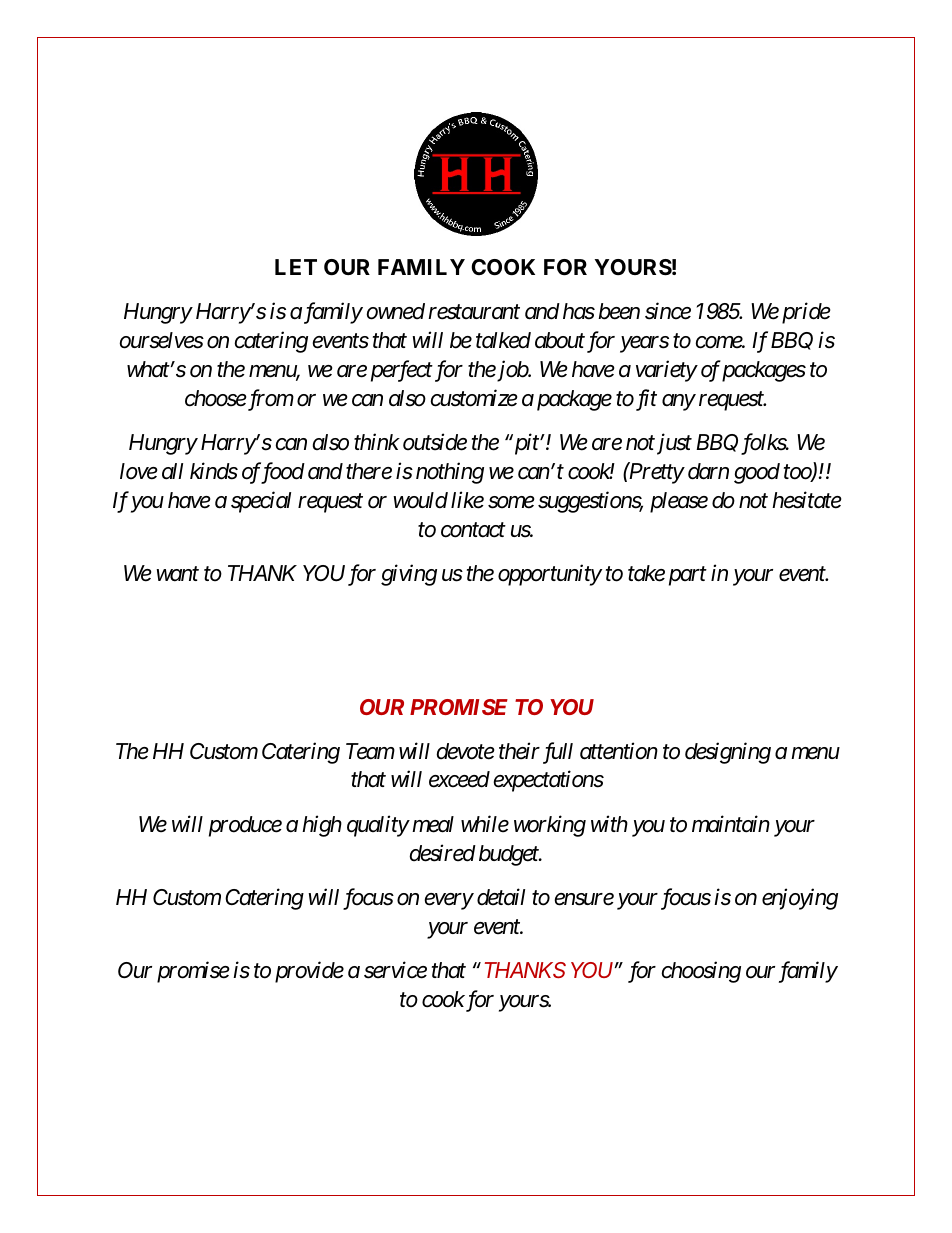 This screenshot has width=952, height=1233. What do you see at coordinates (806, 313) in the screenshot?
I see `pride` at bounding box center [806, 313].
